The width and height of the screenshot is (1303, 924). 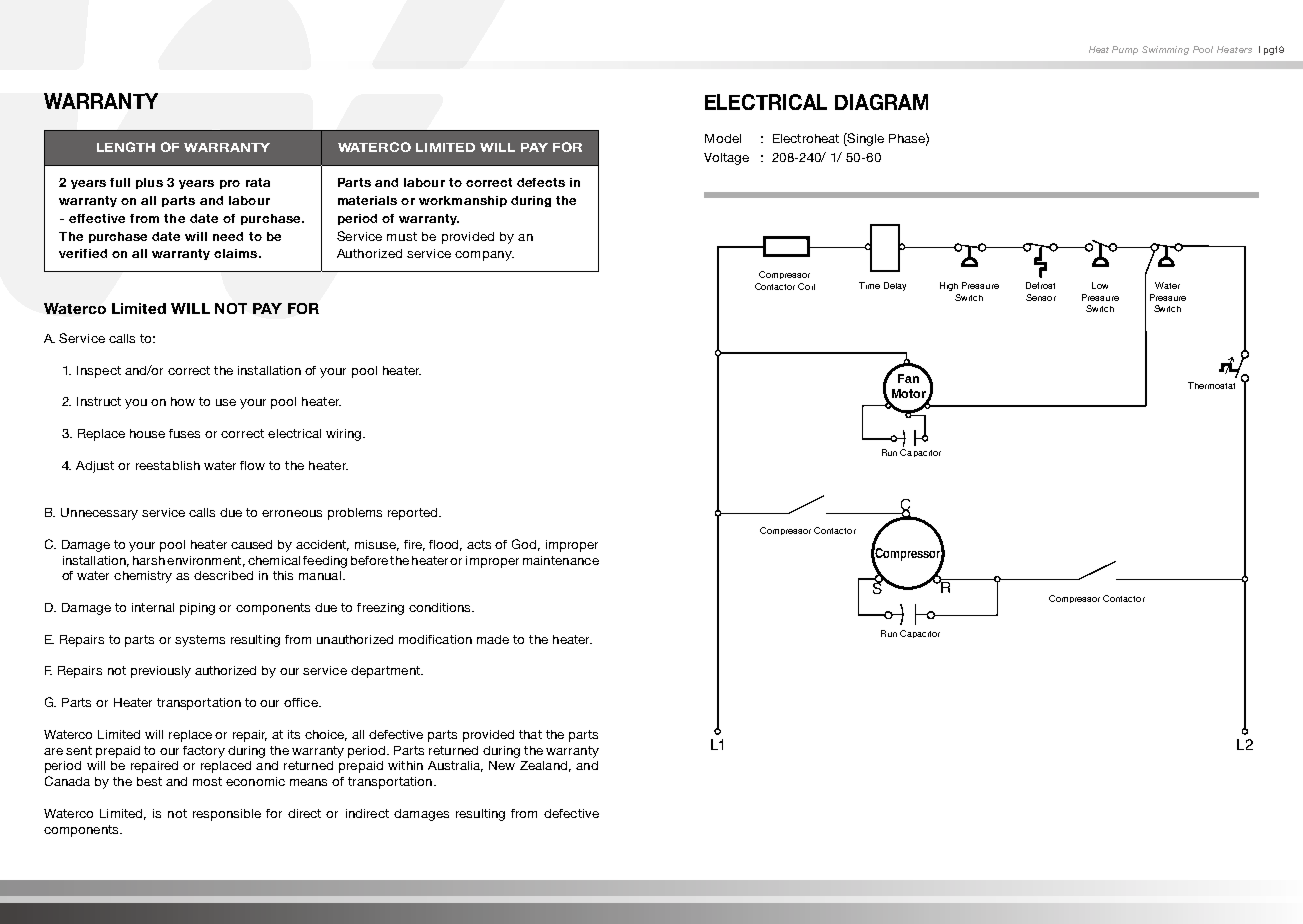 I want to click on fuses, so click(x=184, y=433).
